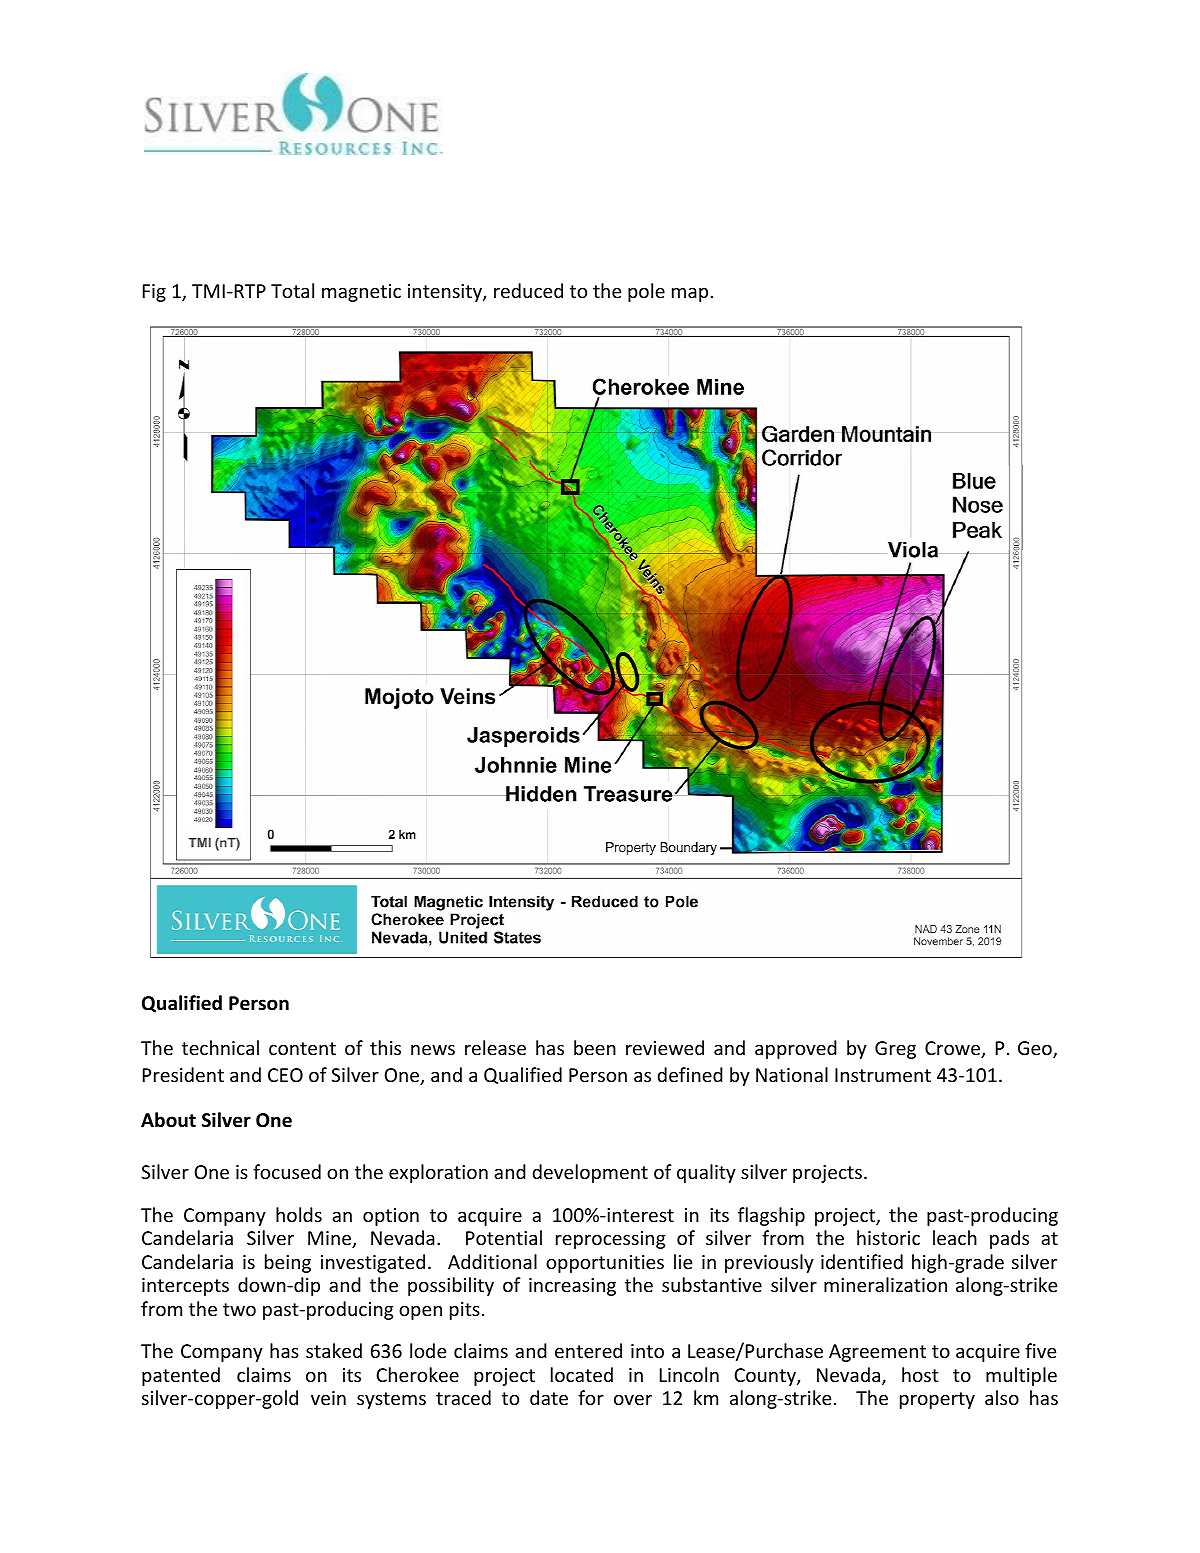 This document has width=1200, height=1553. I want to click on host, so click(920, 1374).
